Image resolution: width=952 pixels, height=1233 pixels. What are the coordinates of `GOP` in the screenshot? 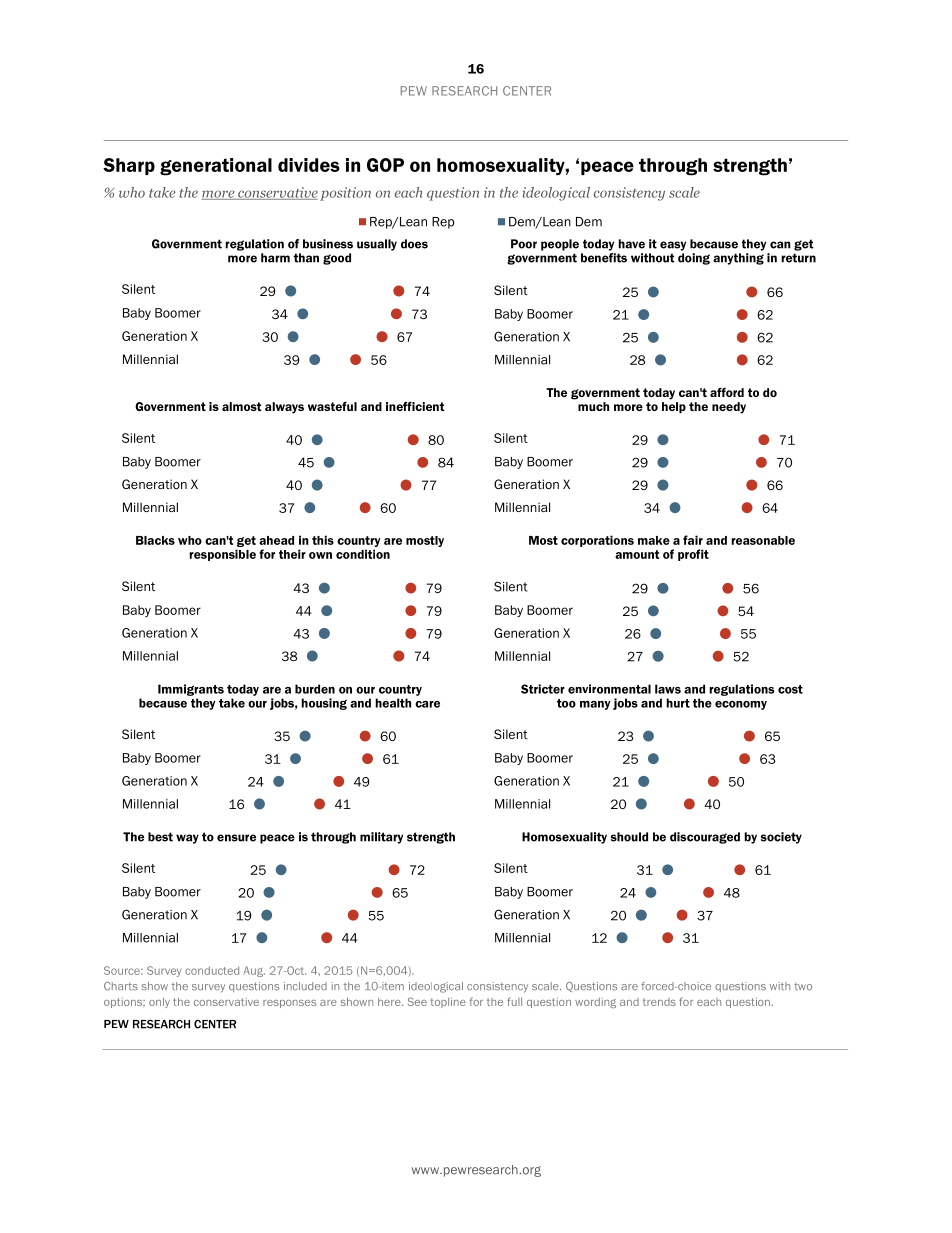 It's located at (385, 165).
